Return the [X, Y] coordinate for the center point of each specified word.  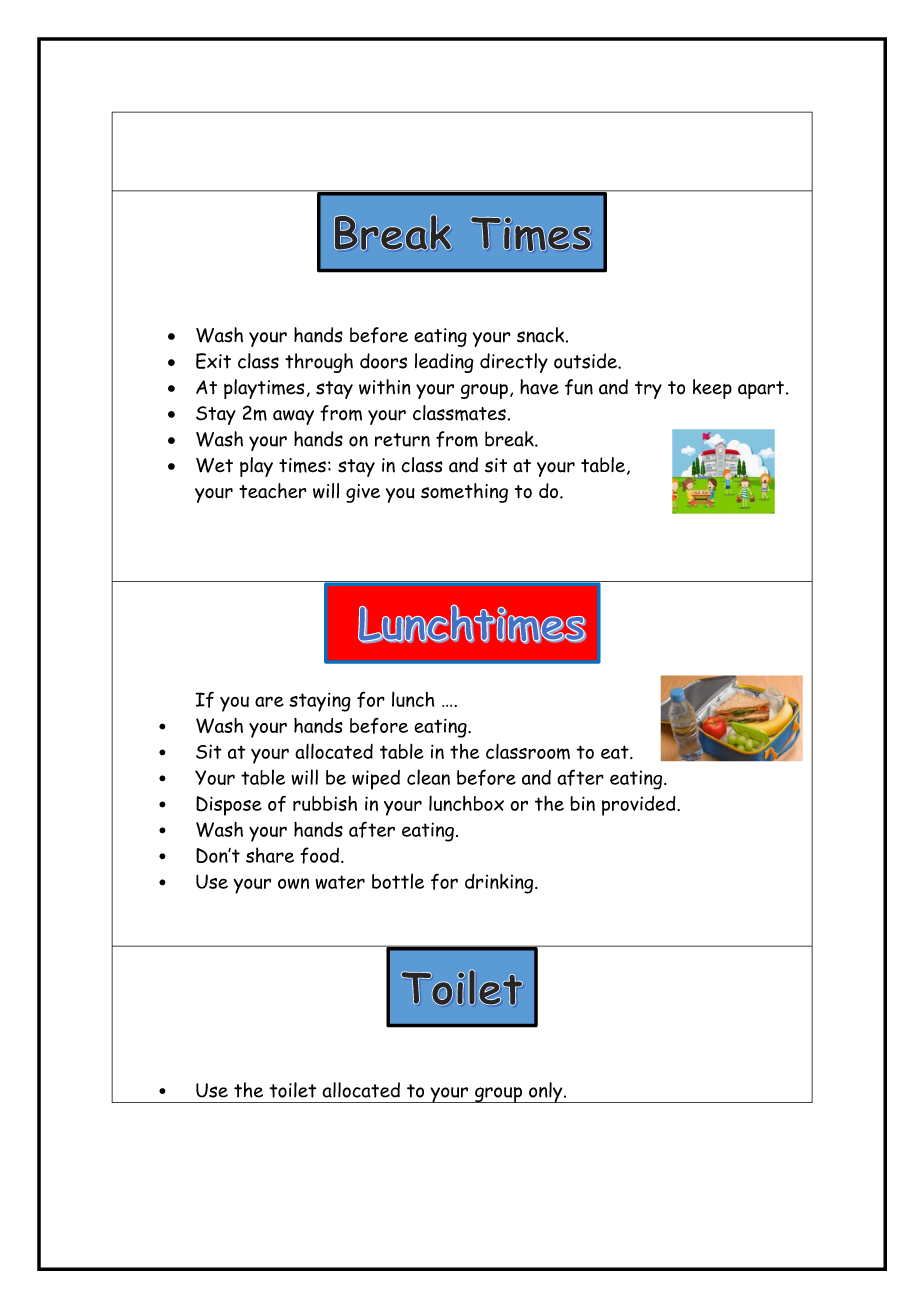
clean [428, 777]
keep [712, 389]
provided [640, 806]
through [319, 363]
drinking [500, 883]
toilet [293, 1090]
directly [514, 363]
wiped [376, 780]
